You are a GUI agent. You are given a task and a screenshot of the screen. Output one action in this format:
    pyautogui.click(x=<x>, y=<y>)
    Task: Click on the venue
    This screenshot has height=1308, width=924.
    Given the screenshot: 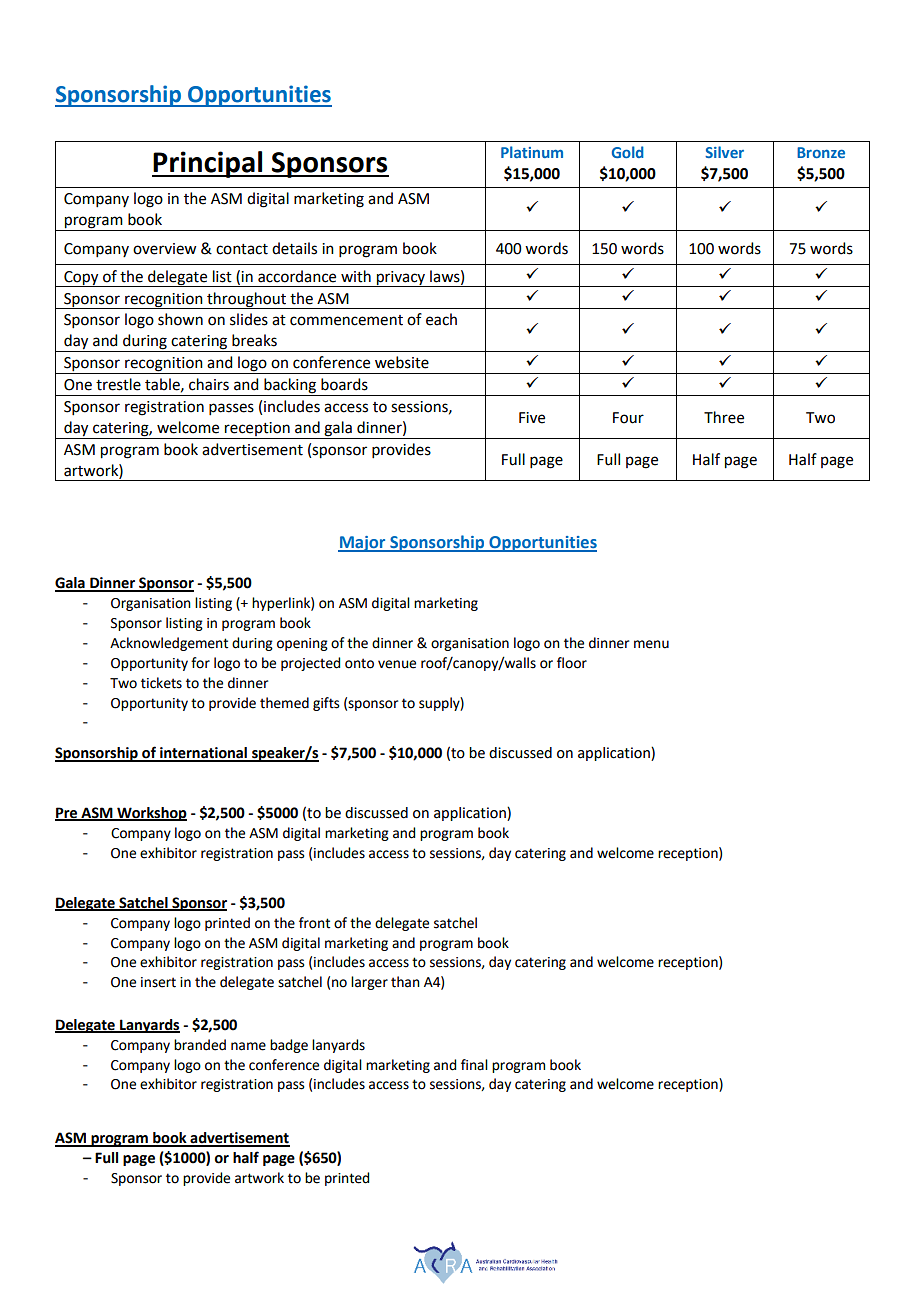 What is the action you would take?
    pyautogui.click(x=397, y=664)
